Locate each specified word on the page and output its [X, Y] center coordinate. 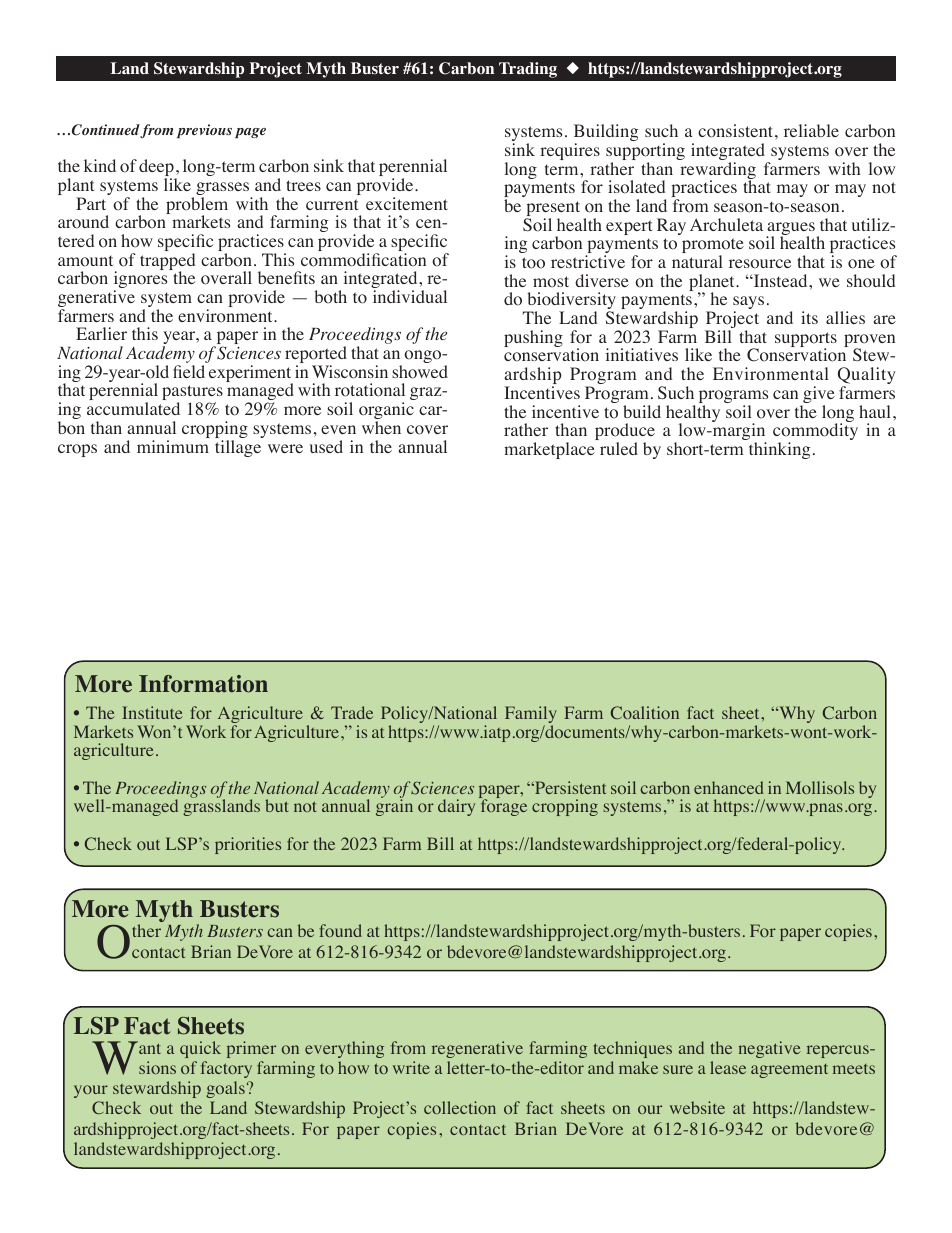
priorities [248, 845]
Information [203, 684]
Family [531, 716]
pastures [192, 394]
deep [157, 169]
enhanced [729, 787]
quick [200, 1049]
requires [570, 151]
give [818, 396]
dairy [456, 807]
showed [420, 372]
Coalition [645, 712]
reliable [811, 130]
